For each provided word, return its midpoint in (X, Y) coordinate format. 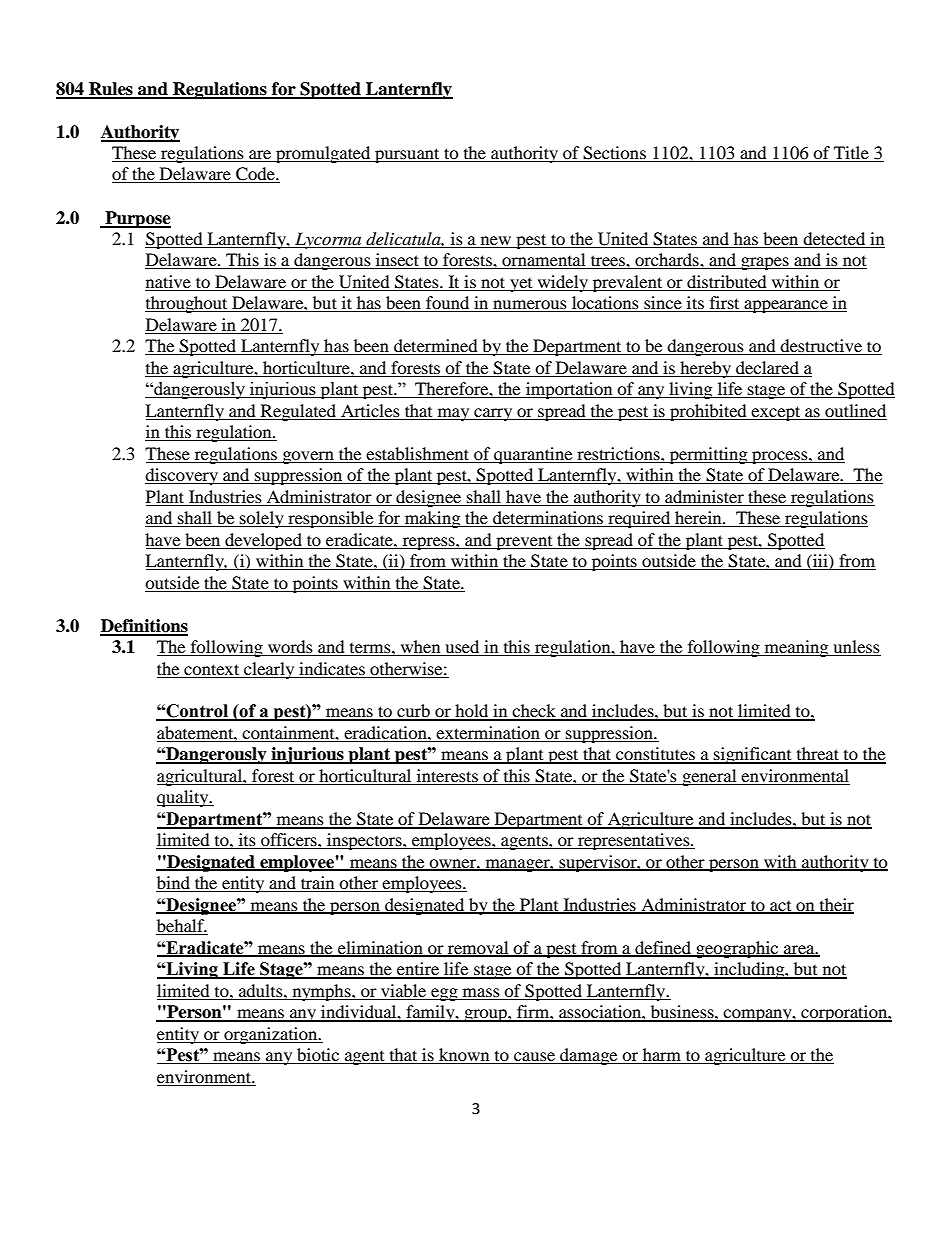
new (496, 240)
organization (271, 1035)
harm (662, 1056)
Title (851, 152)
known (464, 1056)
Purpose (137, 219)
